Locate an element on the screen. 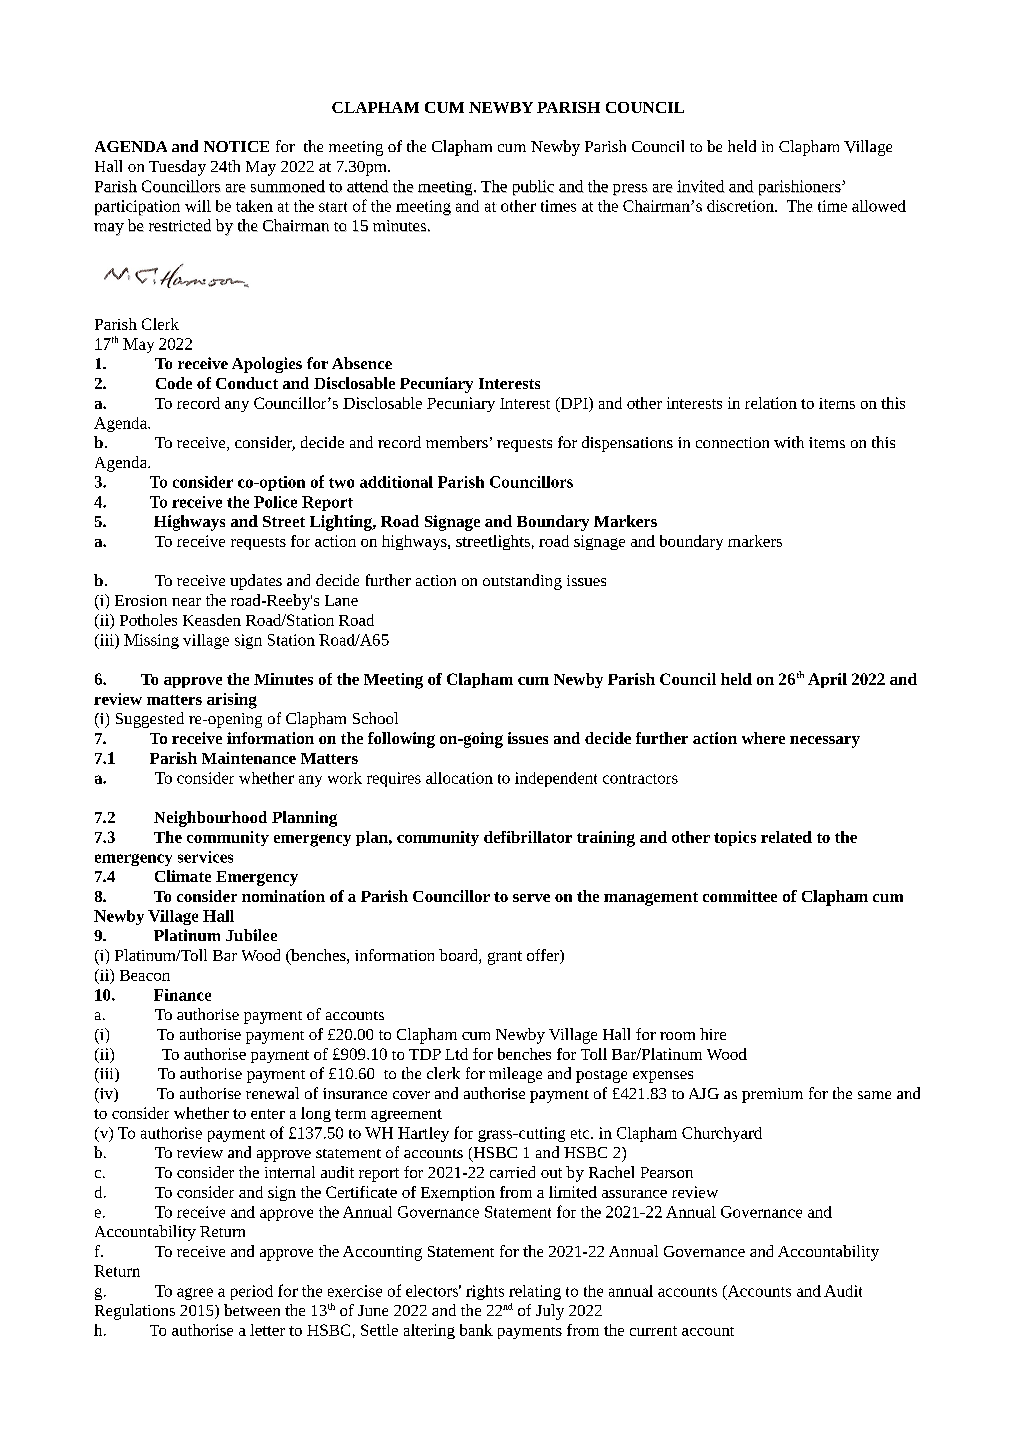 The image size is (1016, 1438). current is located at coordinates (653, 1331).
